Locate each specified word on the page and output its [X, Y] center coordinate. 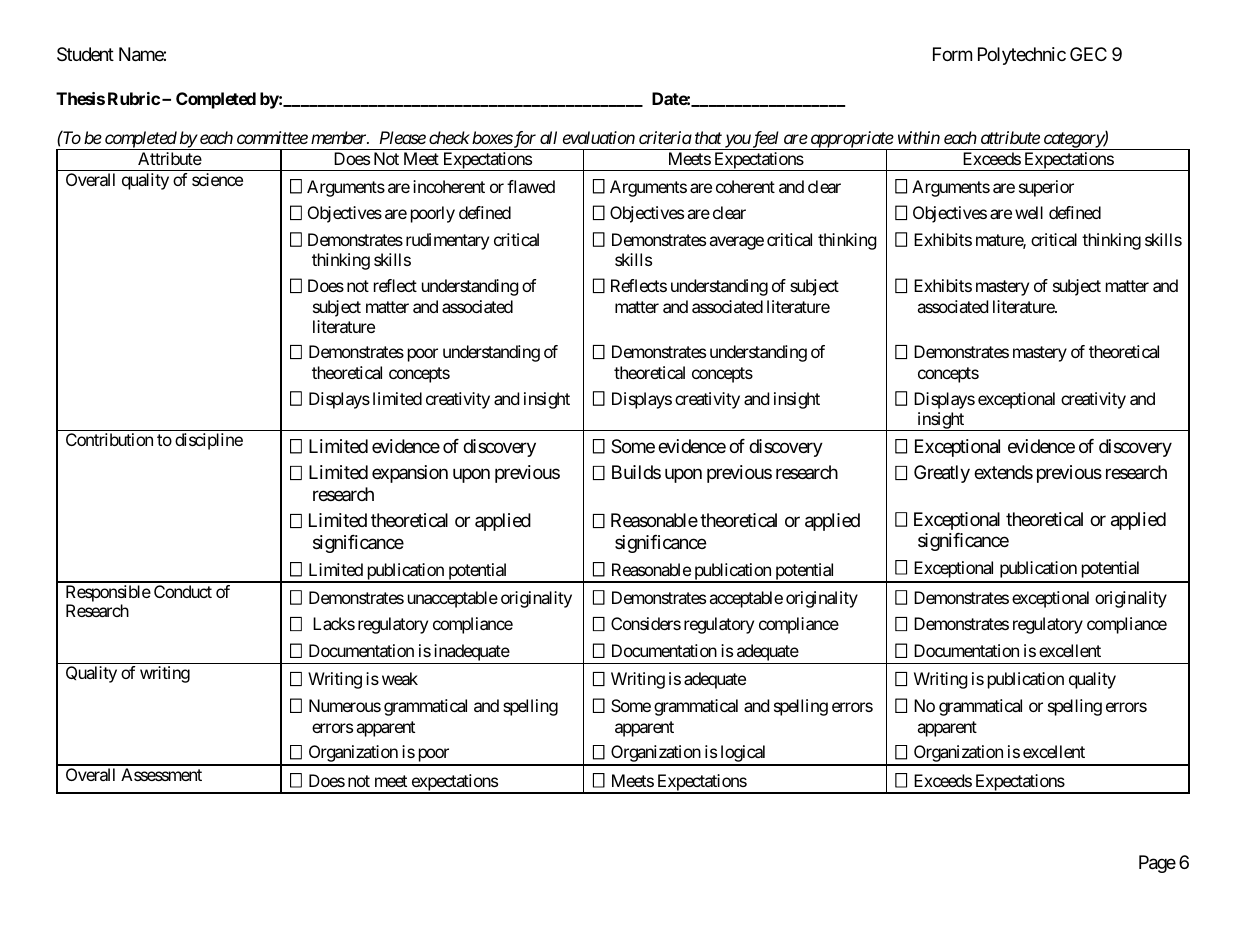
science [217, 179]
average [737, 243]
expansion [410, 474]
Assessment [161, 774]
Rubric [134, 98]
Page [1157, 864]
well [1029, 212]
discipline [209, 441]
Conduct [183, 591]
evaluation [599, 137]
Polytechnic [1022, 56]
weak [400, 678]
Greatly [942, 474]
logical [743, 755]
